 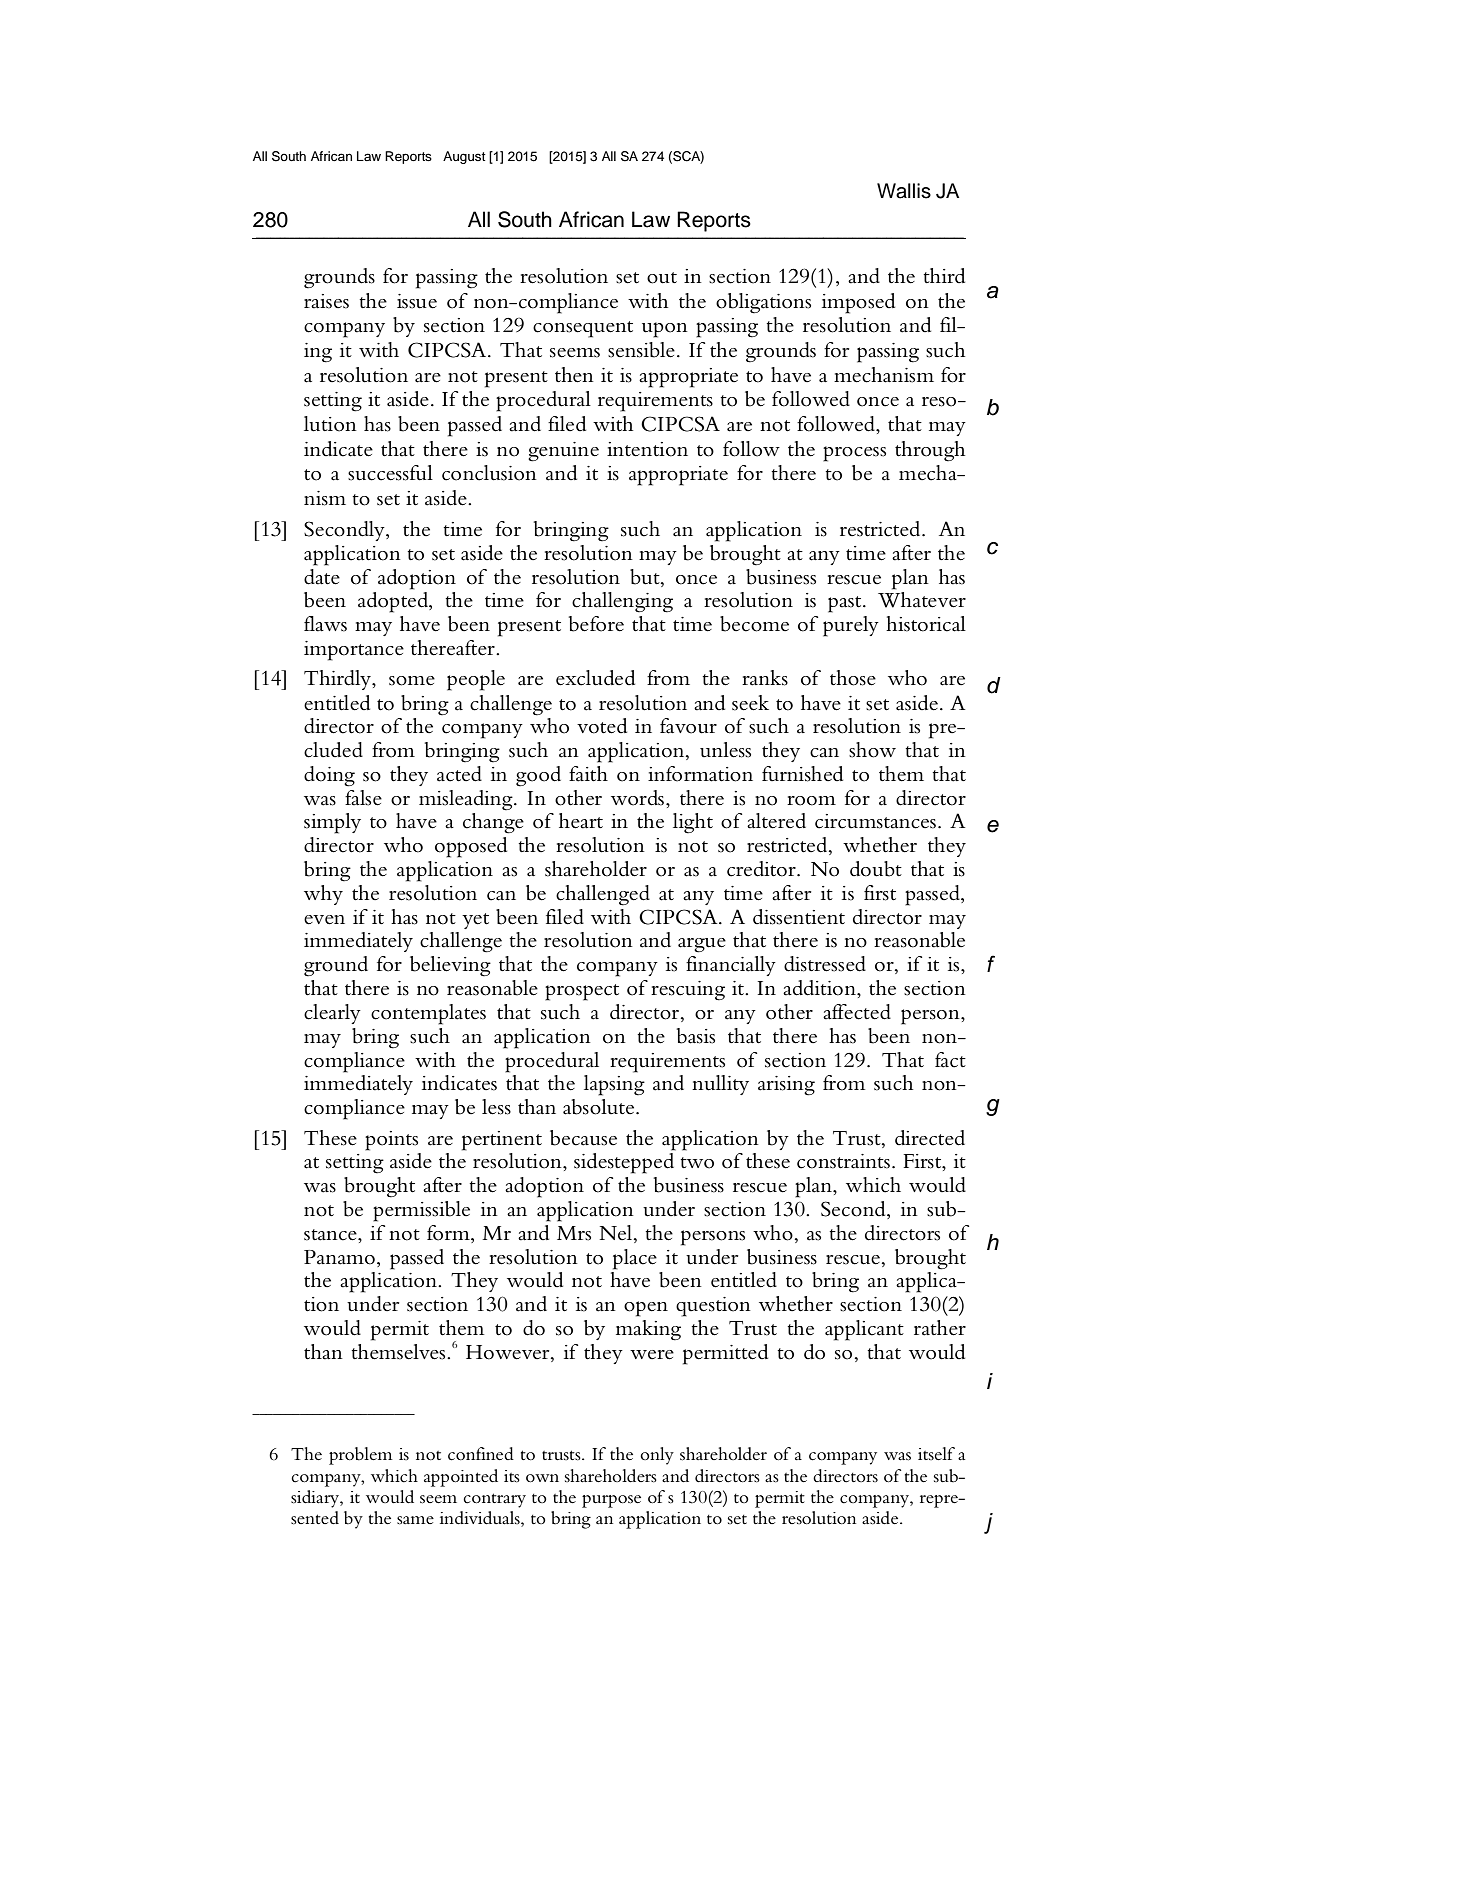 What do you see at coordinates (614, 1085) in the document?
I see `lapsing` at bounding box center [614, 1085].
